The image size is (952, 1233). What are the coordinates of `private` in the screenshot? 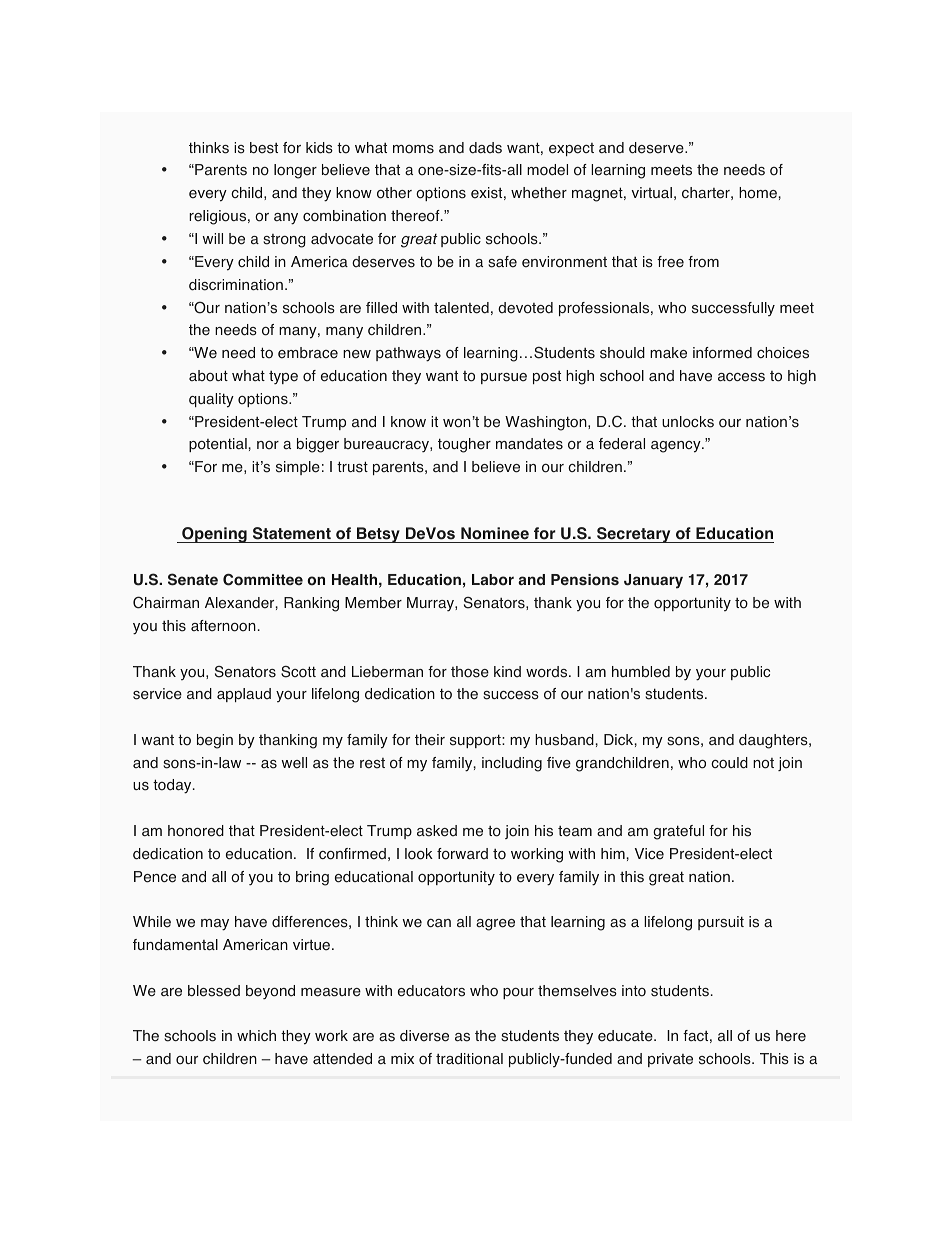 It's located at (670, 1060).
